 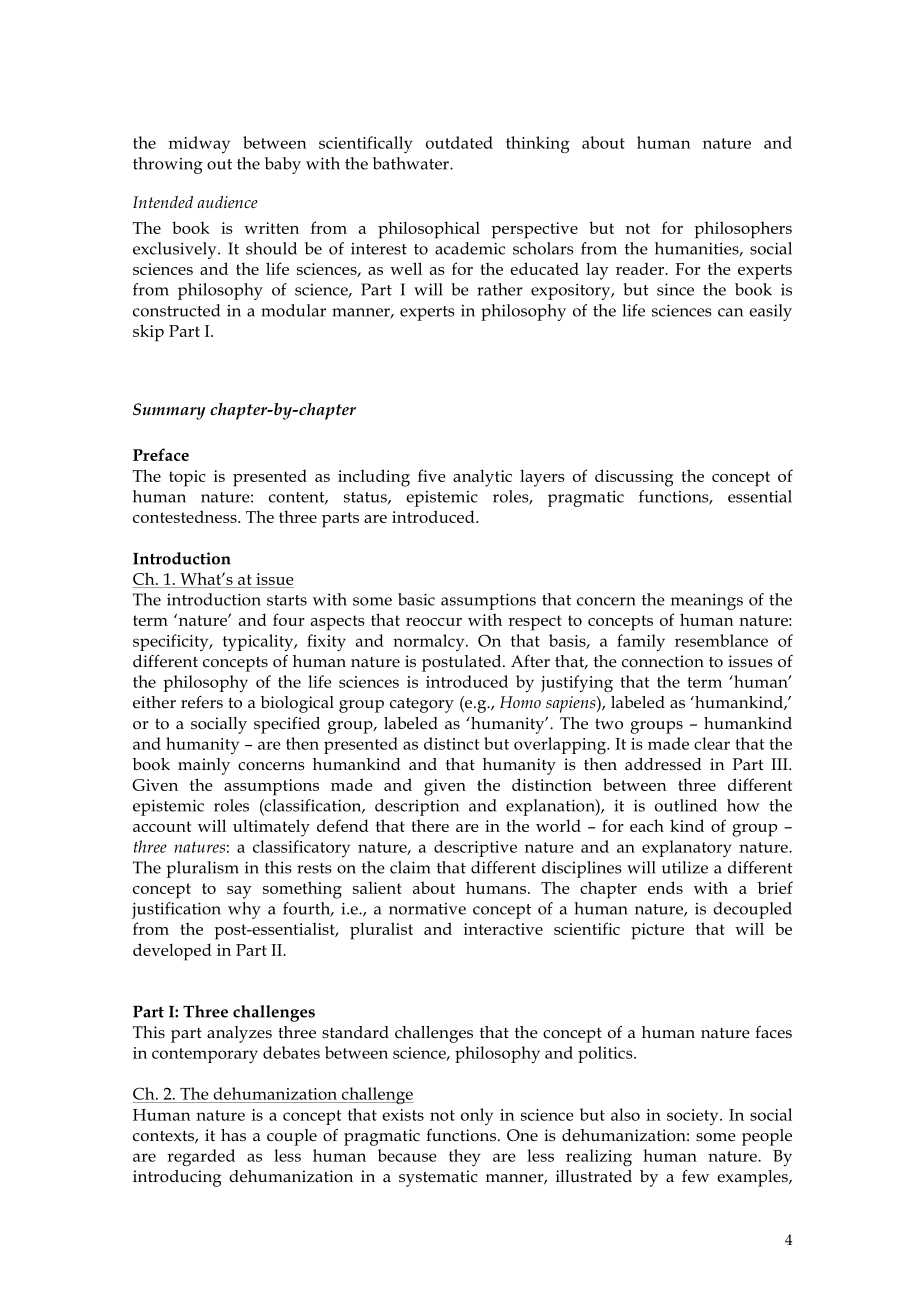 I want to click on refers, so click(x=202, y=702).
